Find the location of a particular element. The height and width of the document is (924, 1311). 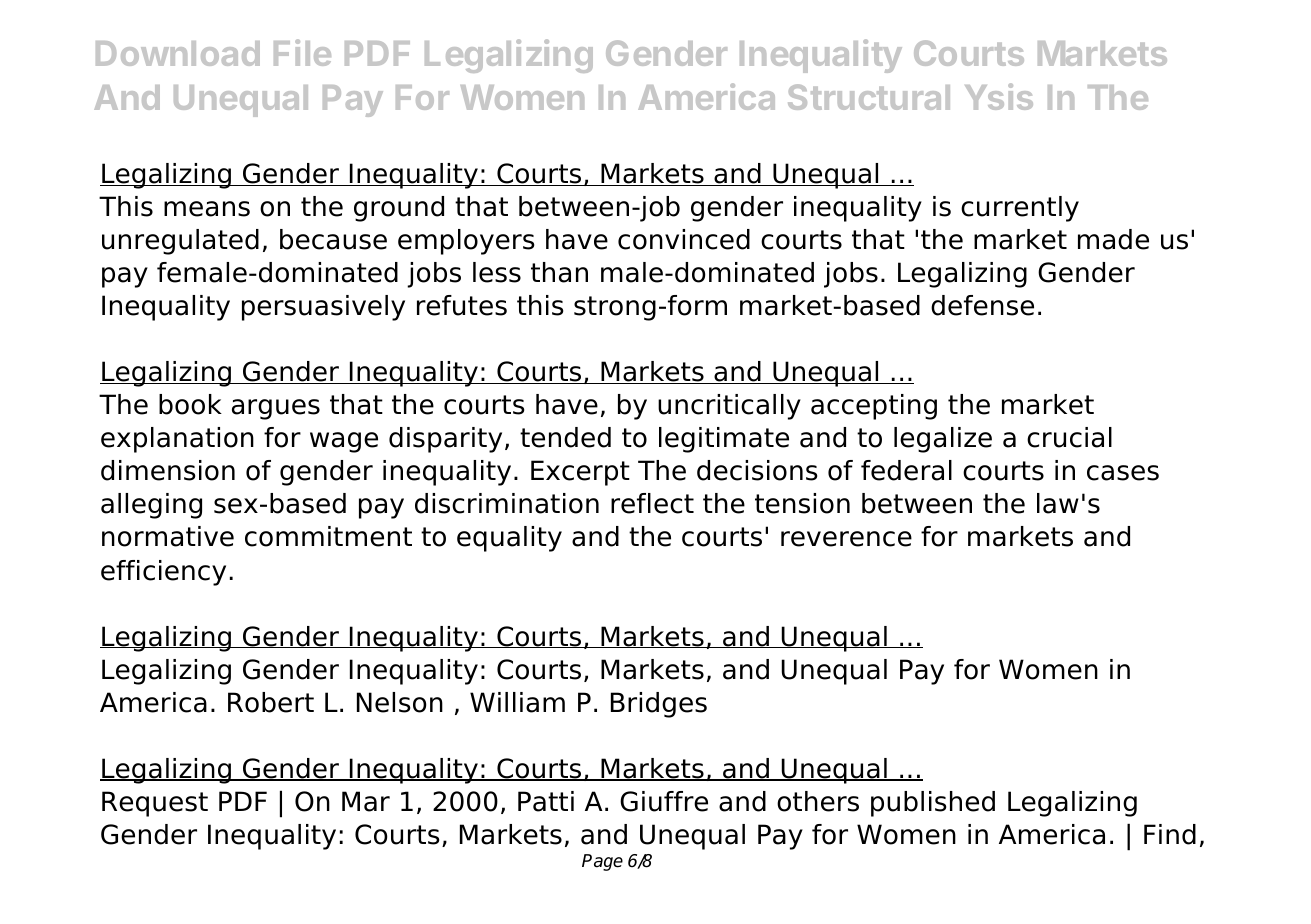

Page is located at coordinates (602, 862).
